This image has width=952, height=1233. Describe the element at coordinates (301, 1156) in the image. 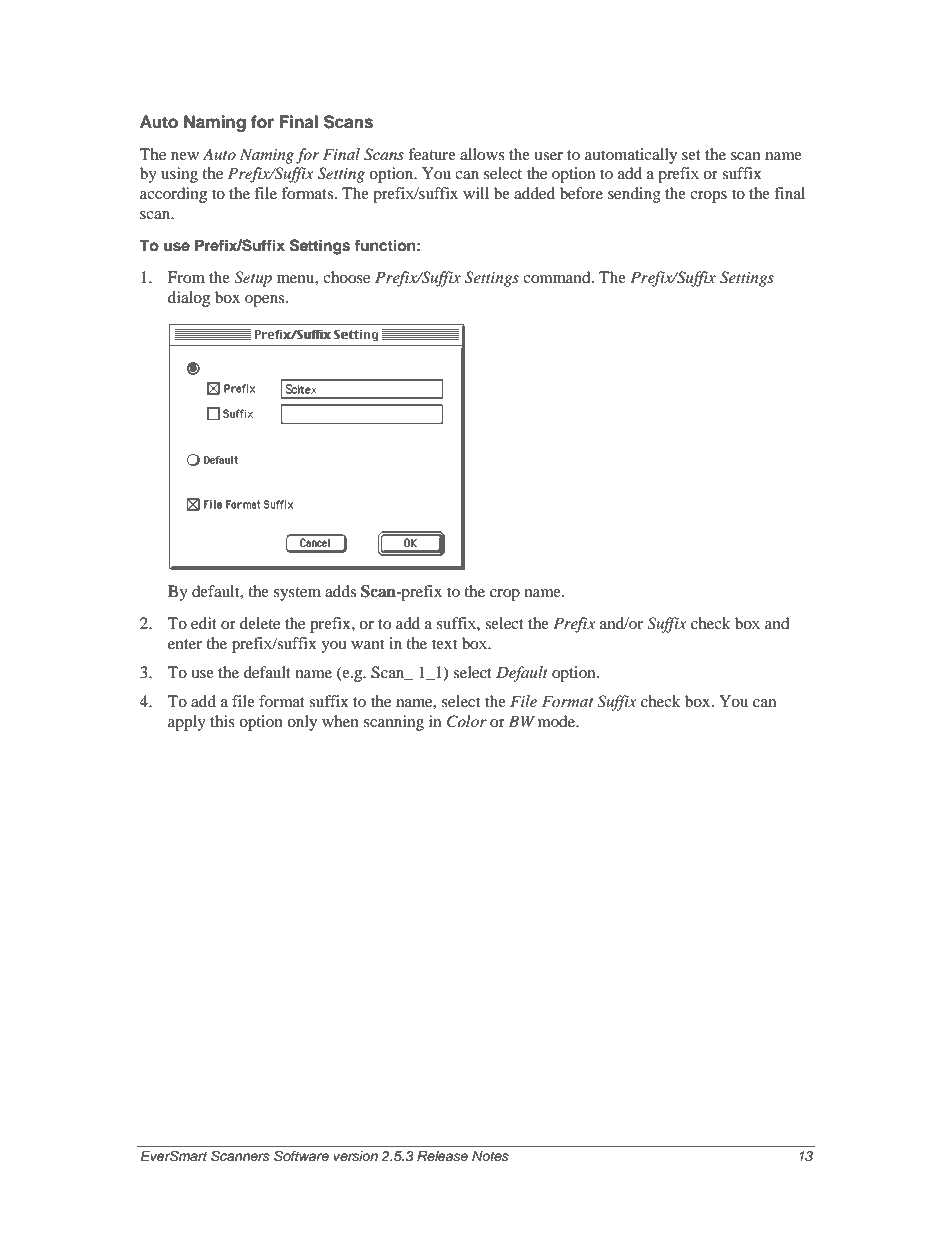

I see `Software` at that location.
